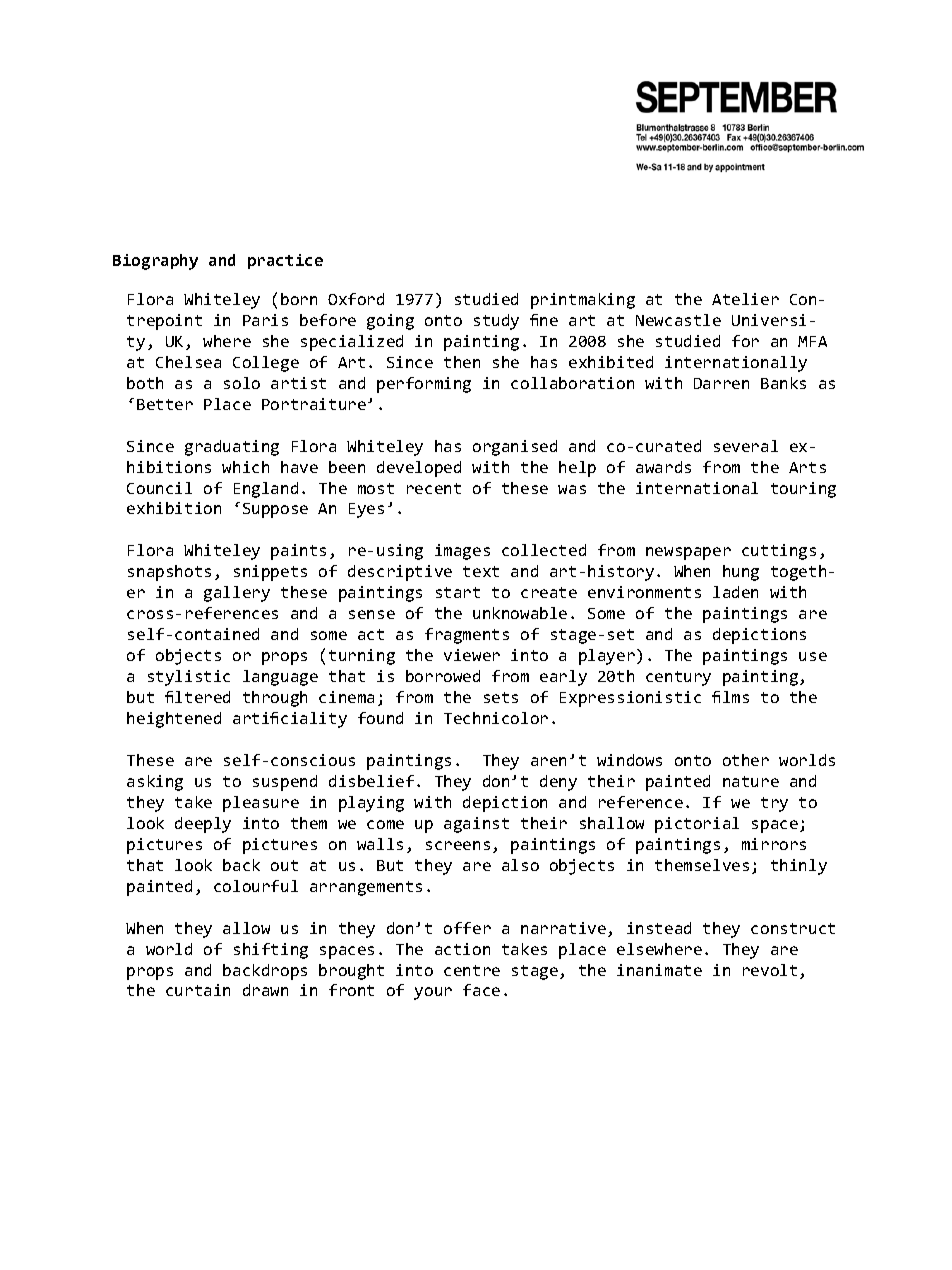 This page has height=1270, width=952. I want to click on laden, so click(735, 592).
